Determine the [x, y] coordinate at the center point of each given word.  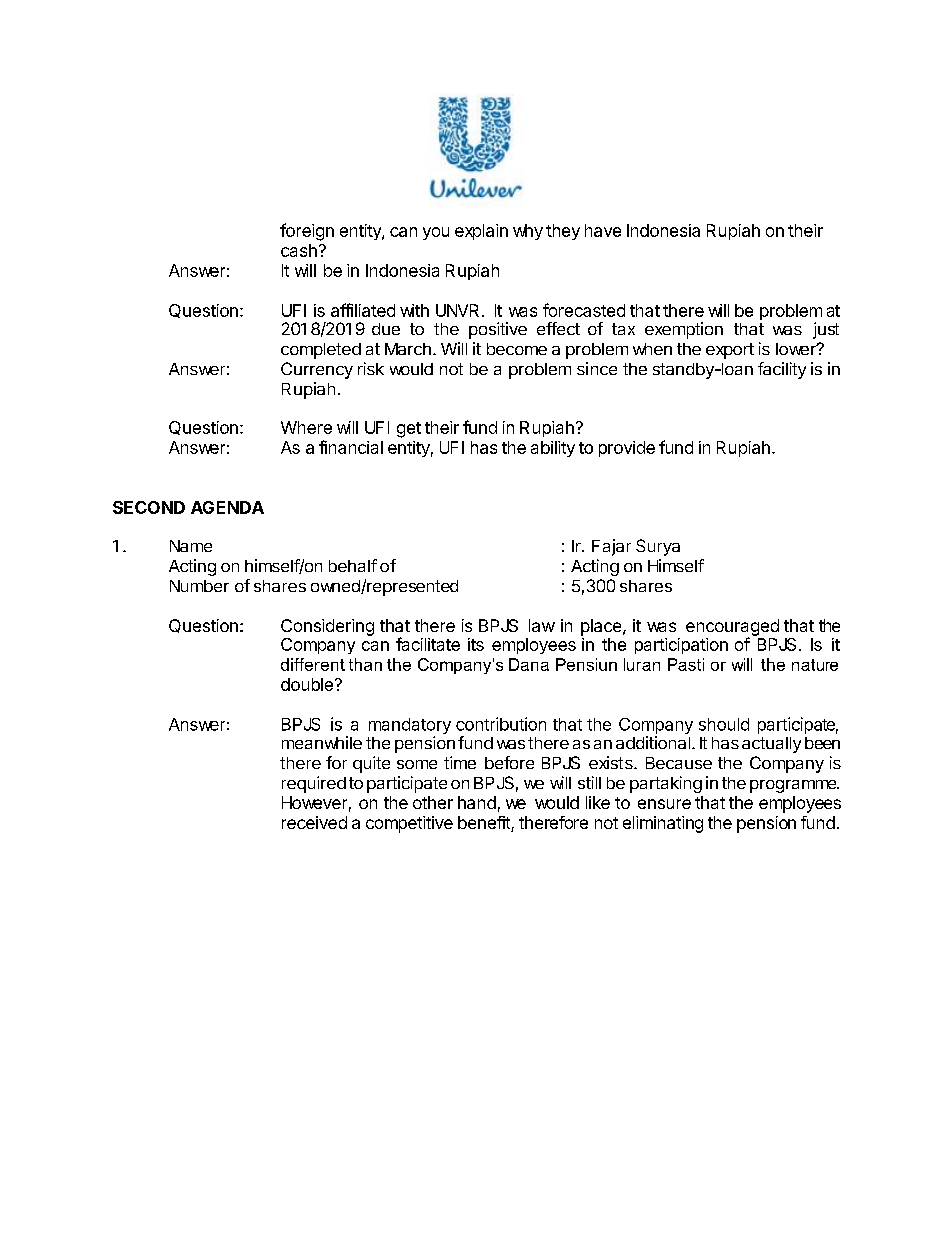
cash [299, 250]
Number [199, 586]
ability [553, 449]
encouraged [732, 628]
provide [627, 449]
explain [481, 232]
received [314, 822]
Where [306, 427]
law [542, 625]
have [603, 230]
